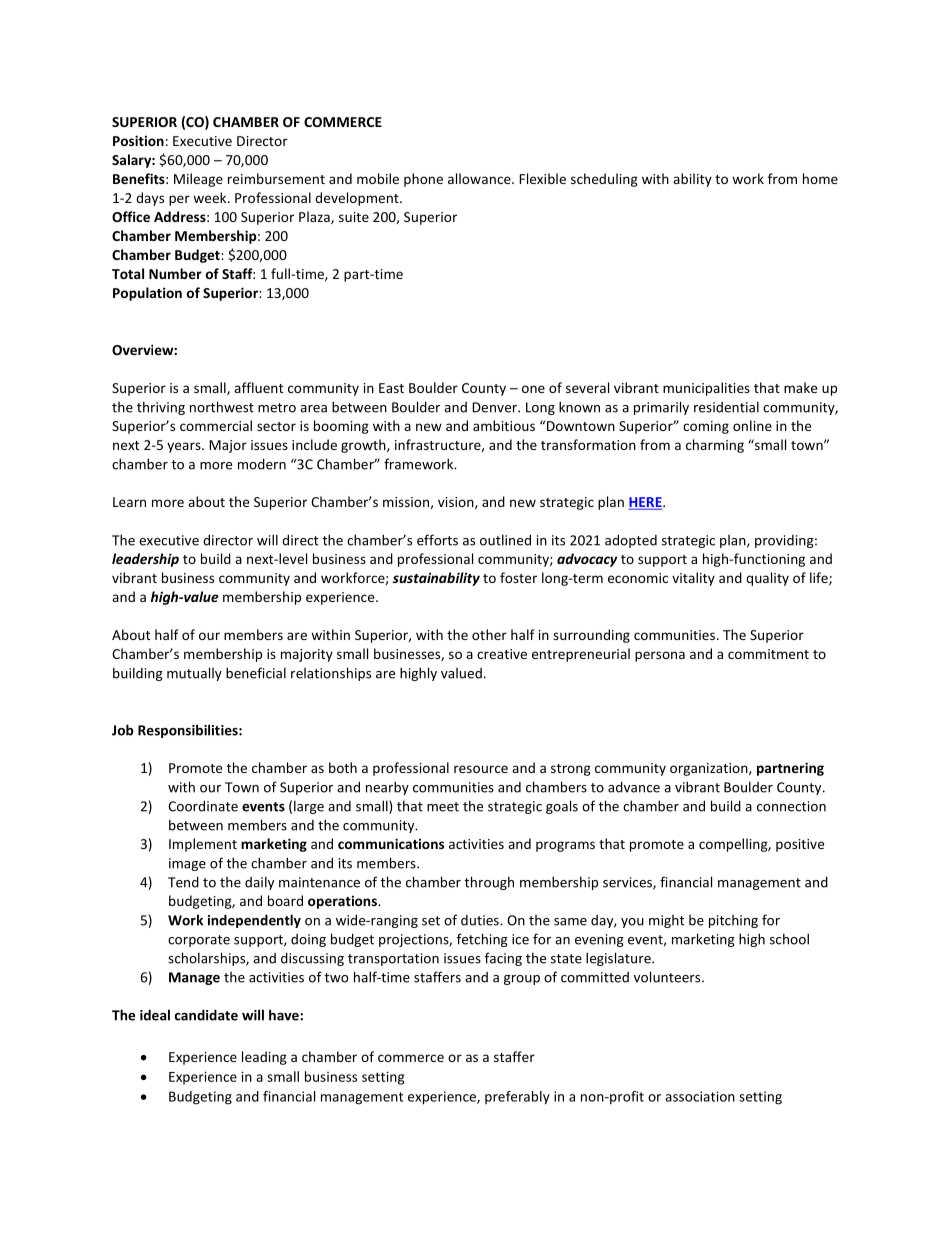  What do you see at coordinates (222, 407) in the page?
I see `northwest` at bounding box center [222, 407].
